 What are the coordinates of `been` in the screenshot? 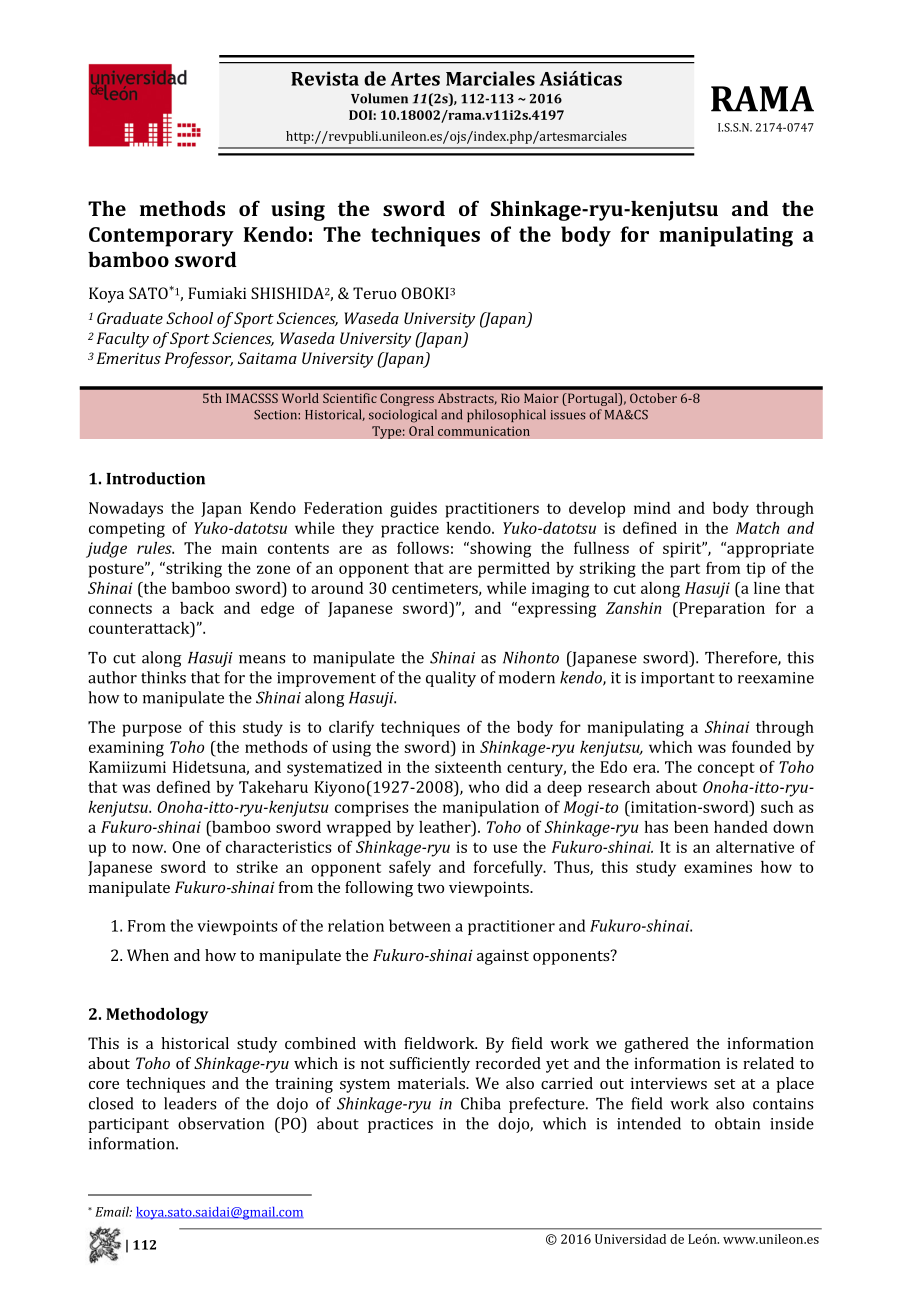 It's located at (691, 827).
